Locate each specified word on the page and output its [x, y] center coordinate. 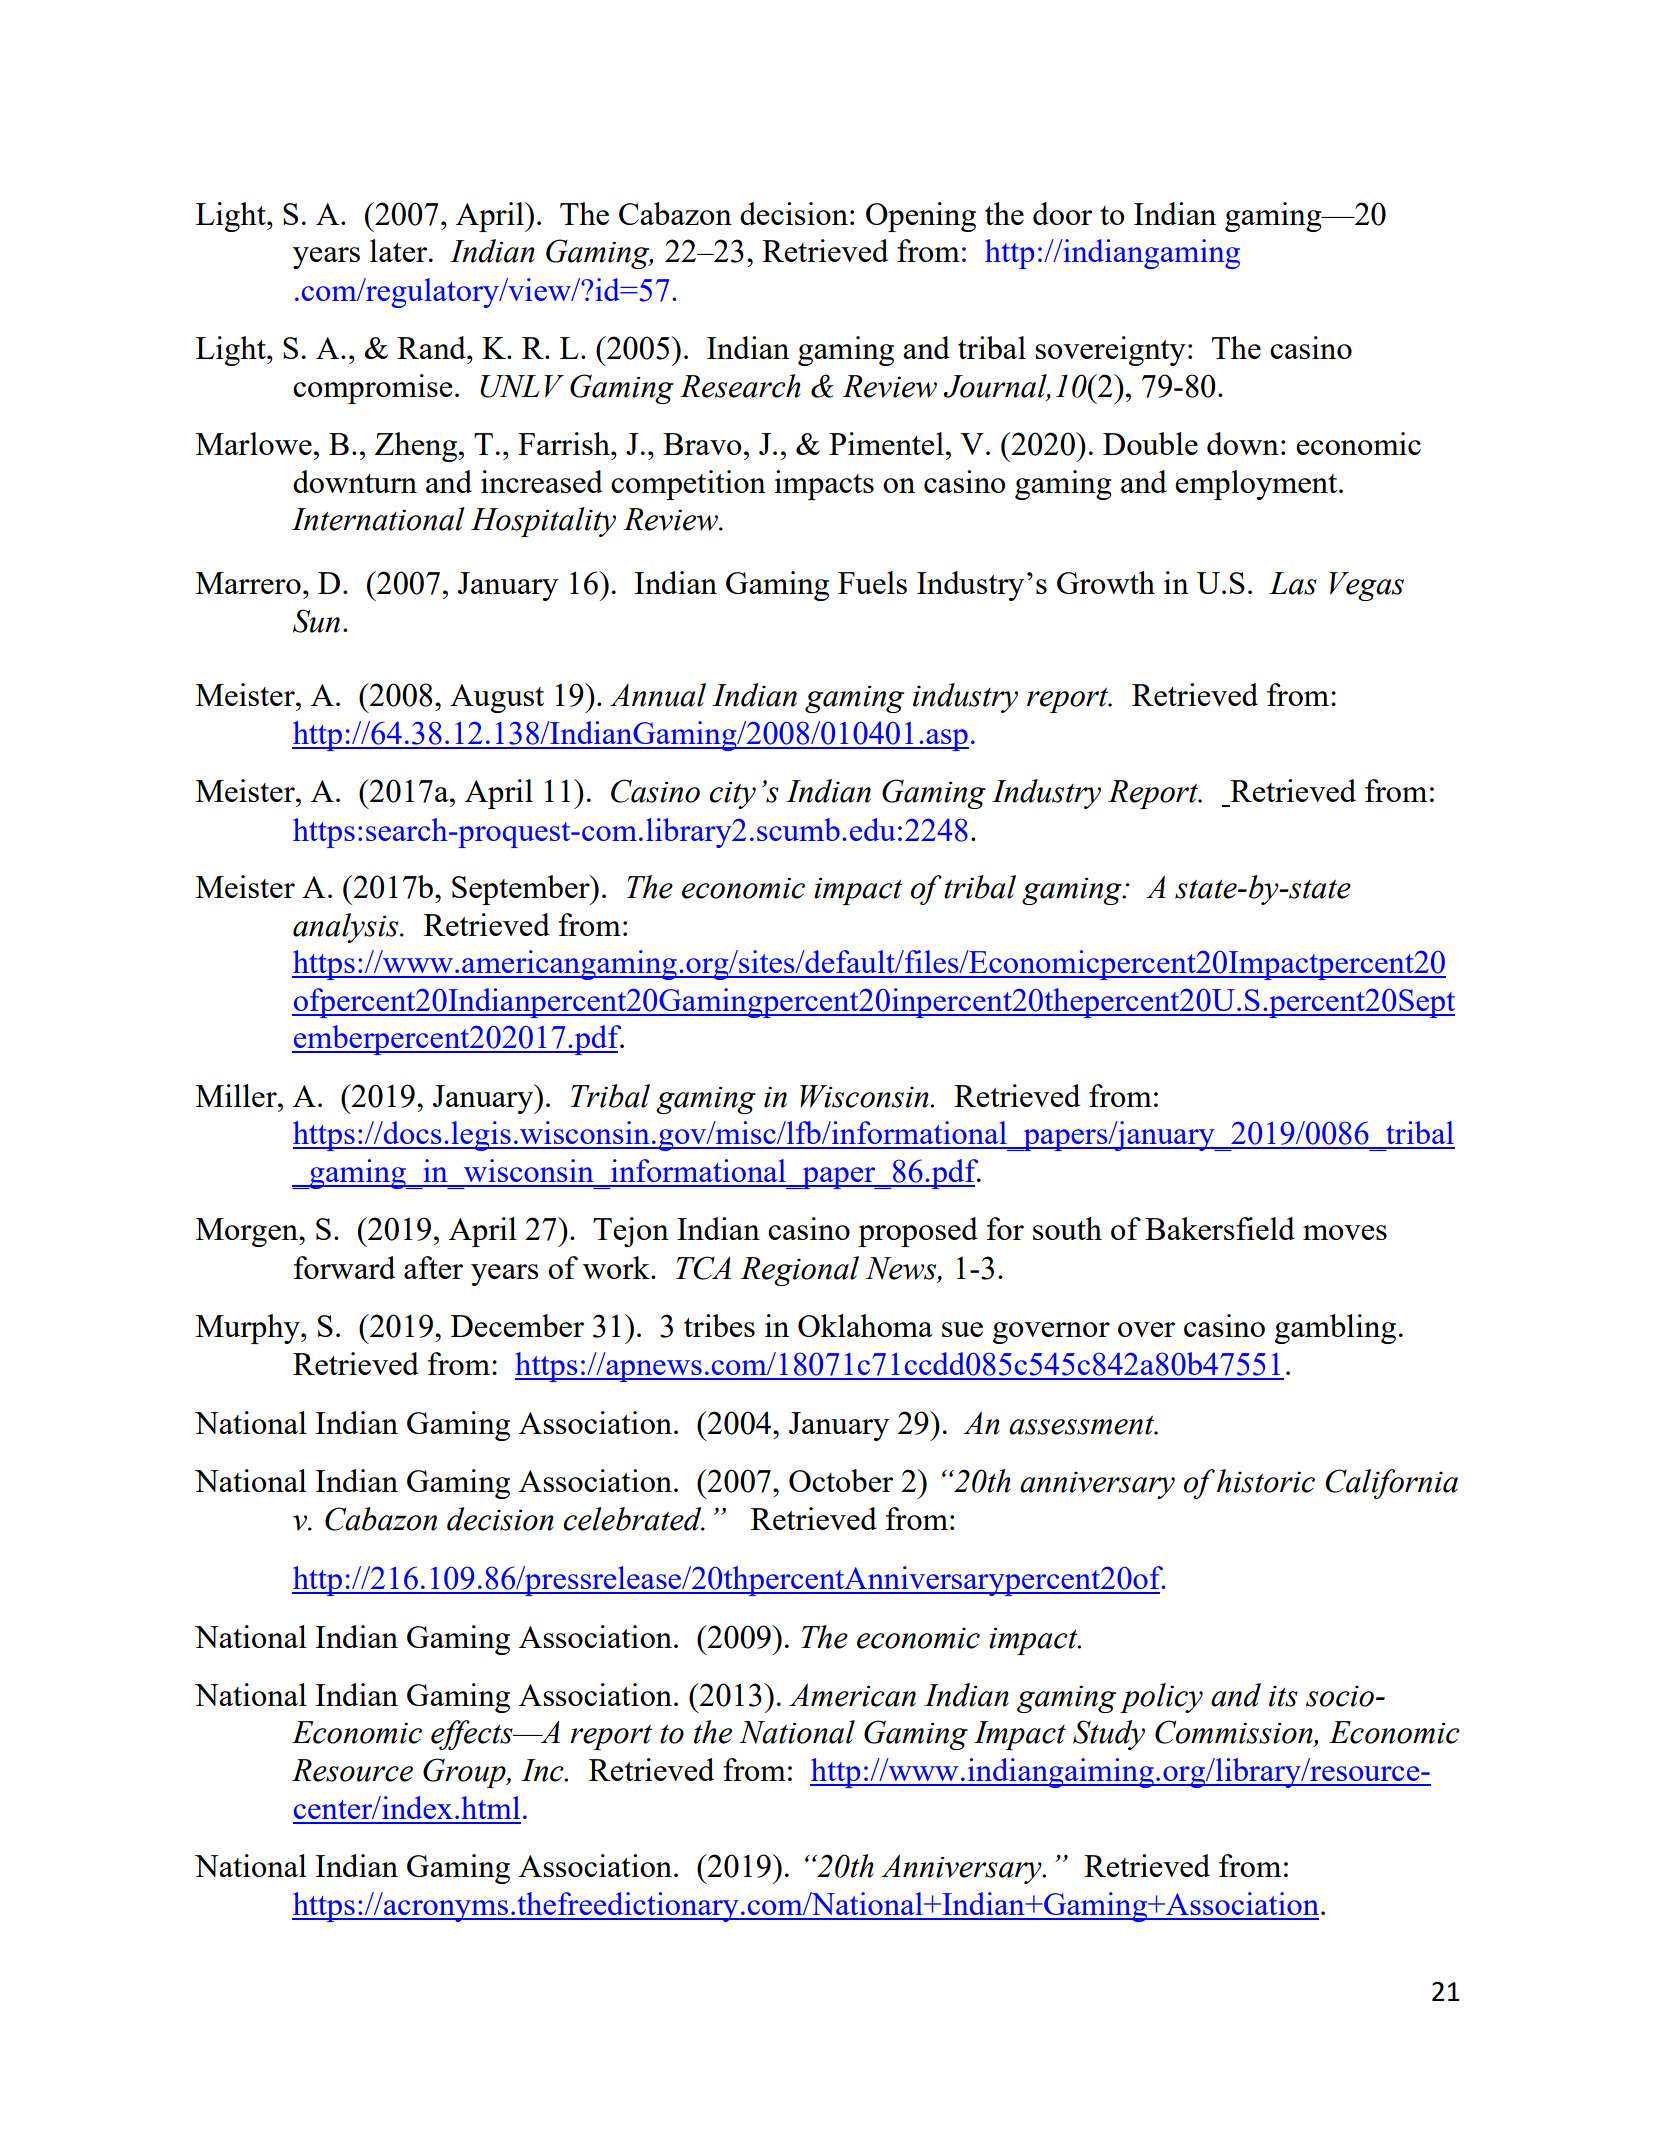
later [400, 250]
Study [1109, 1735]
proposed [918, 1232]
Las [1293, 583]
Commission [1235, 1733]
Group [465, 1773]
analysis [347, 928]
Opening [921, 217]
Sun [316, 621]
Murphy [249, 1329]
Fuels [872, 582]
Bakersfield [1220, 1228]
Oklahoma [865, 1325]
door [1062, 213]
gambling [1335, 1329]
